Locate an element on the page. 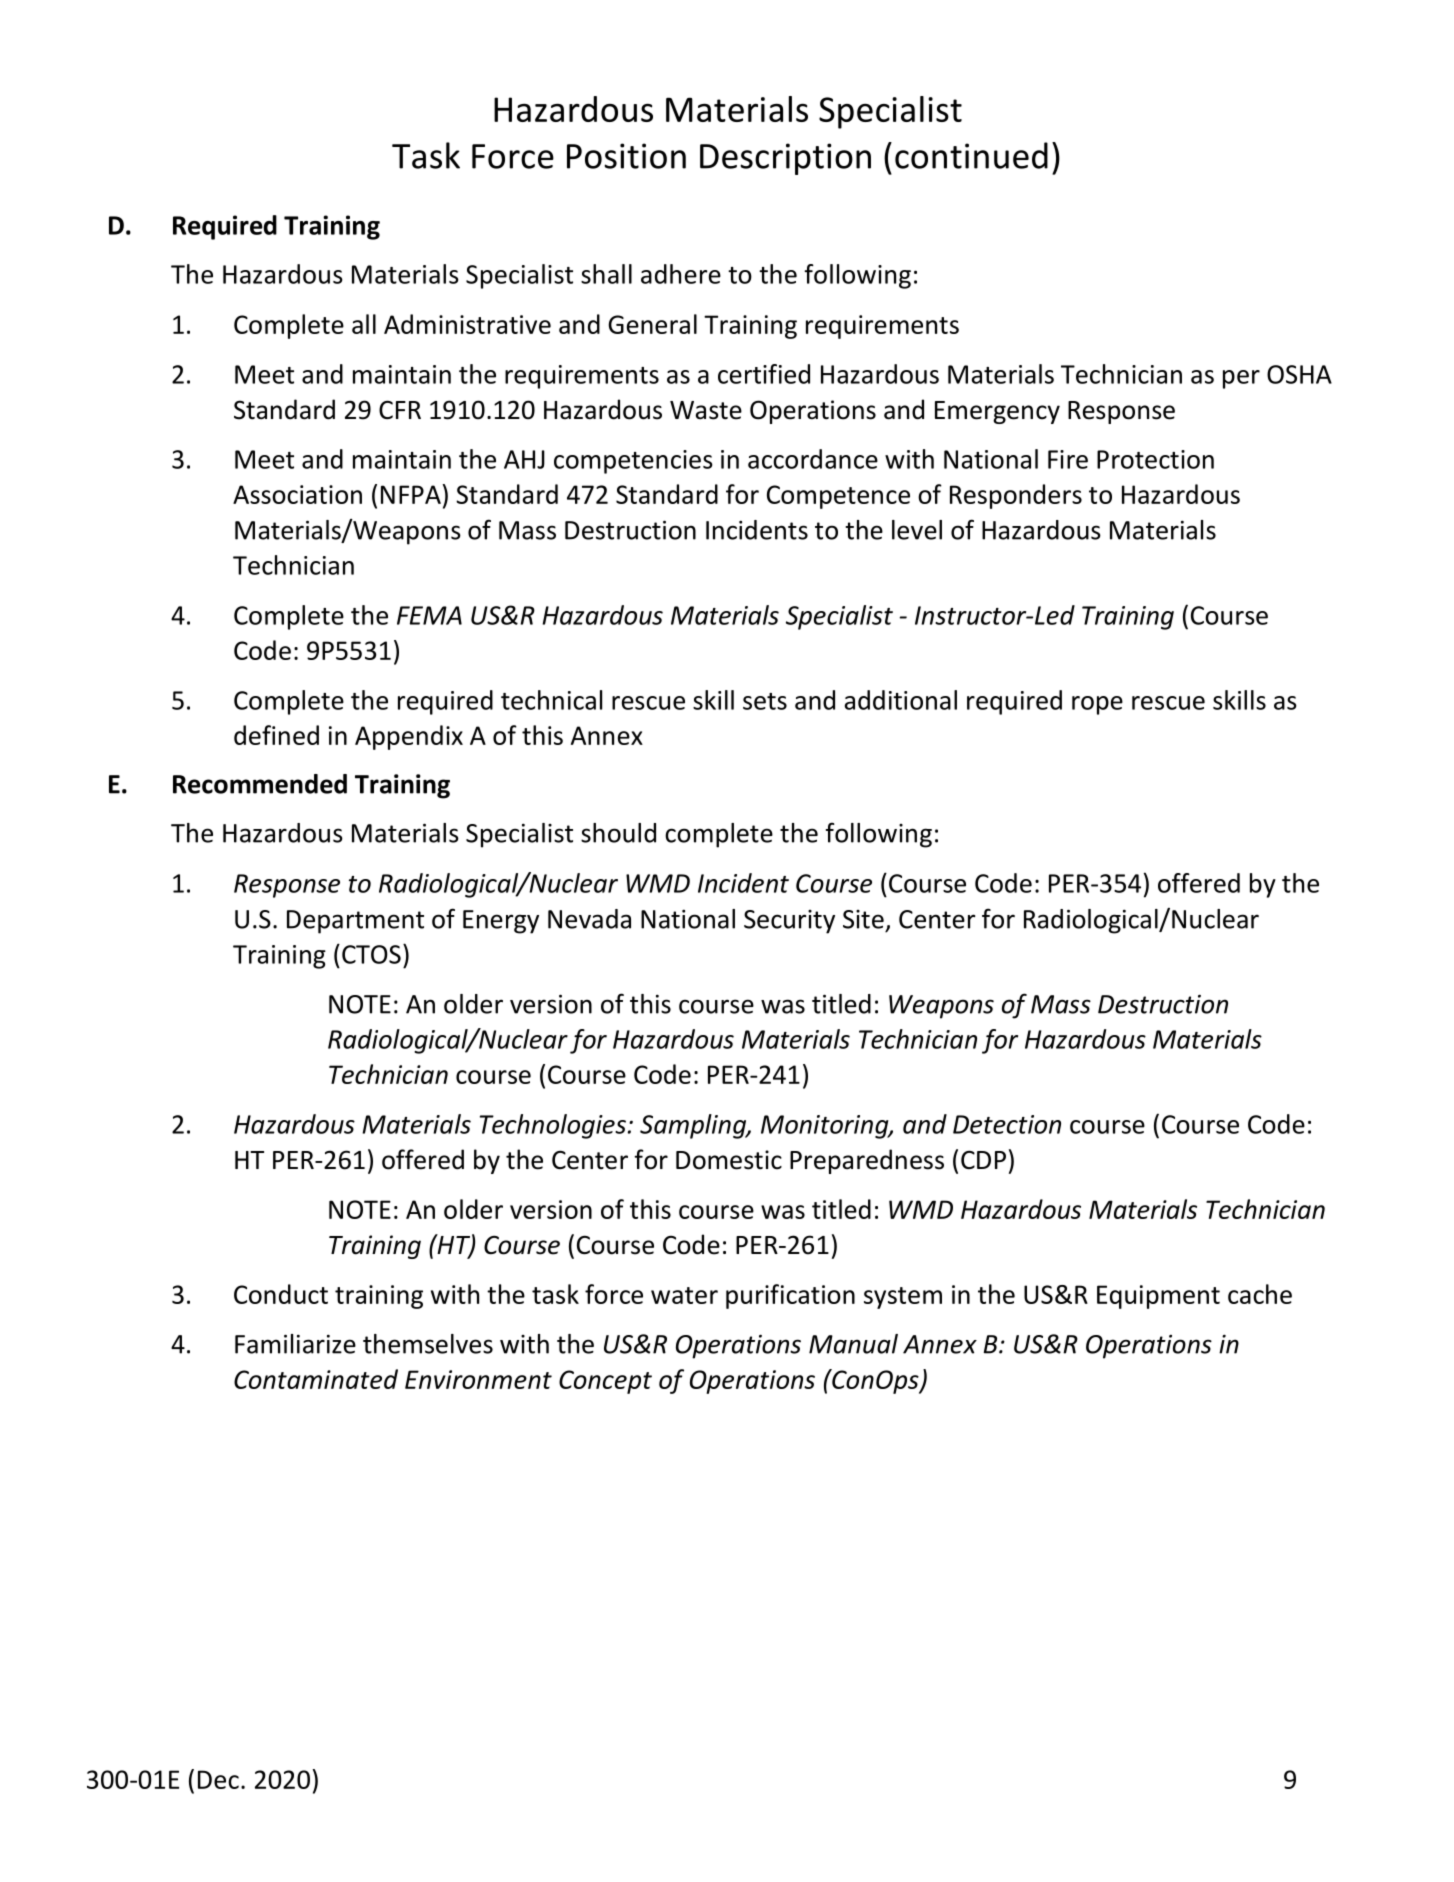  Concept is located at coordinates (605, 1382).
